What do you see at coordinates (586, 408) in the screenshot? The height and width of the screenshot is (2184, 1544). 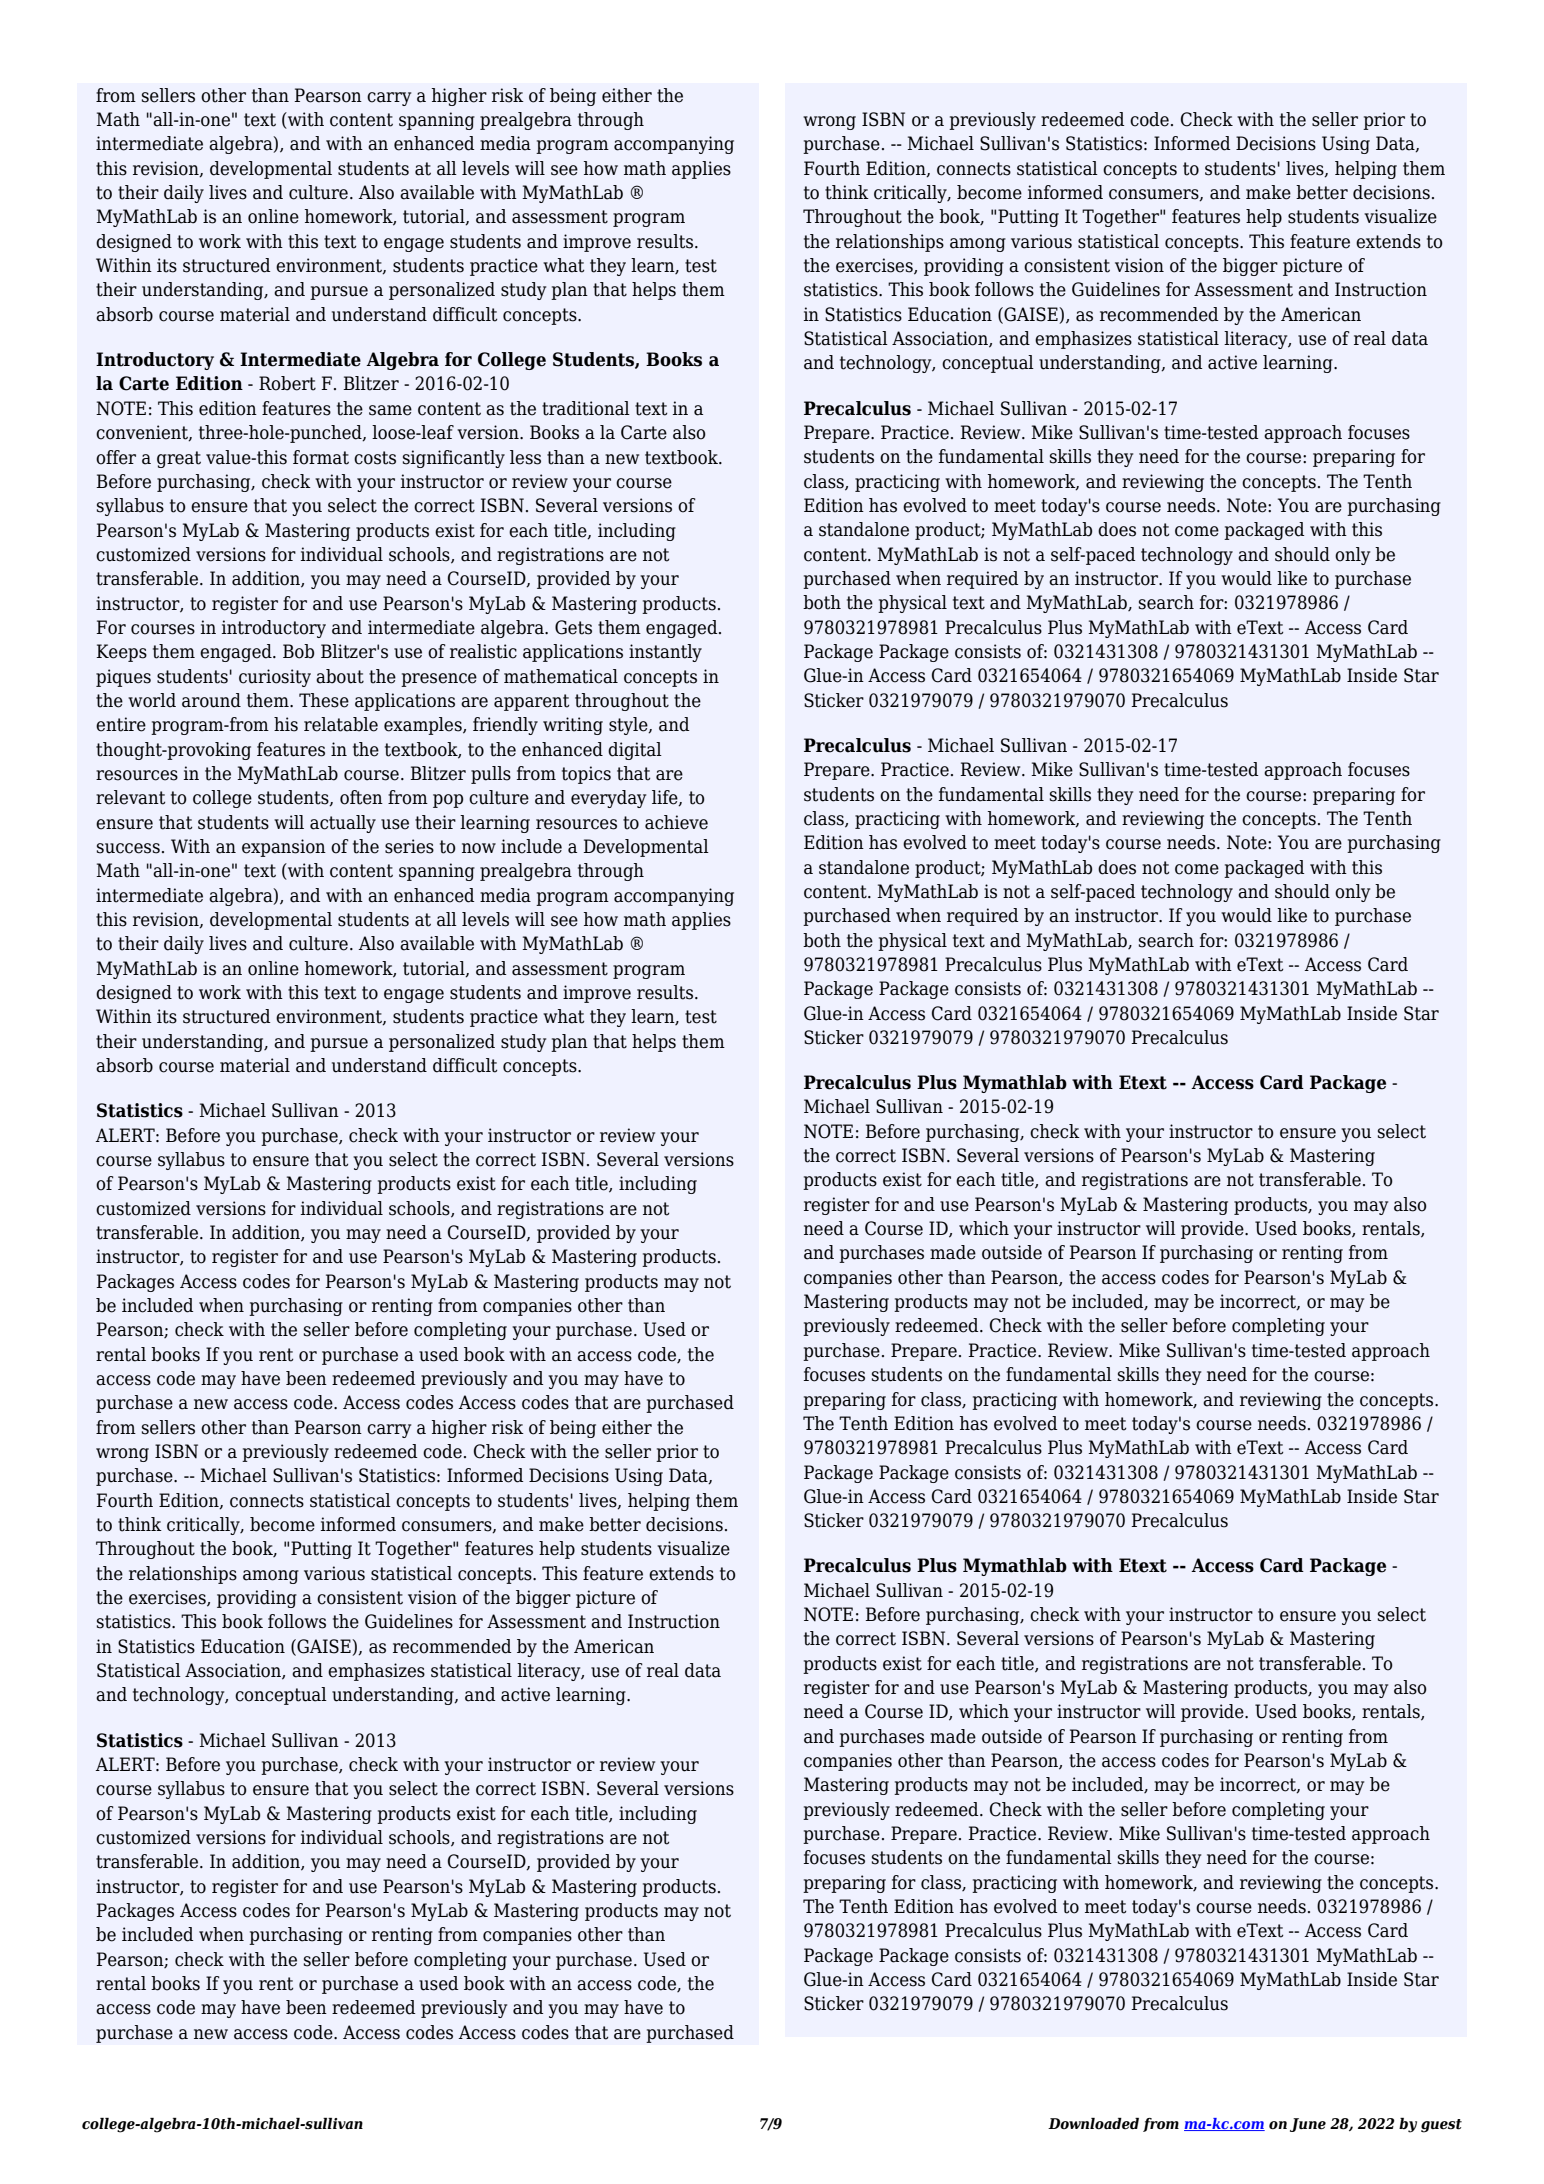 I see `traditional` at bounding box center [586, 408].
